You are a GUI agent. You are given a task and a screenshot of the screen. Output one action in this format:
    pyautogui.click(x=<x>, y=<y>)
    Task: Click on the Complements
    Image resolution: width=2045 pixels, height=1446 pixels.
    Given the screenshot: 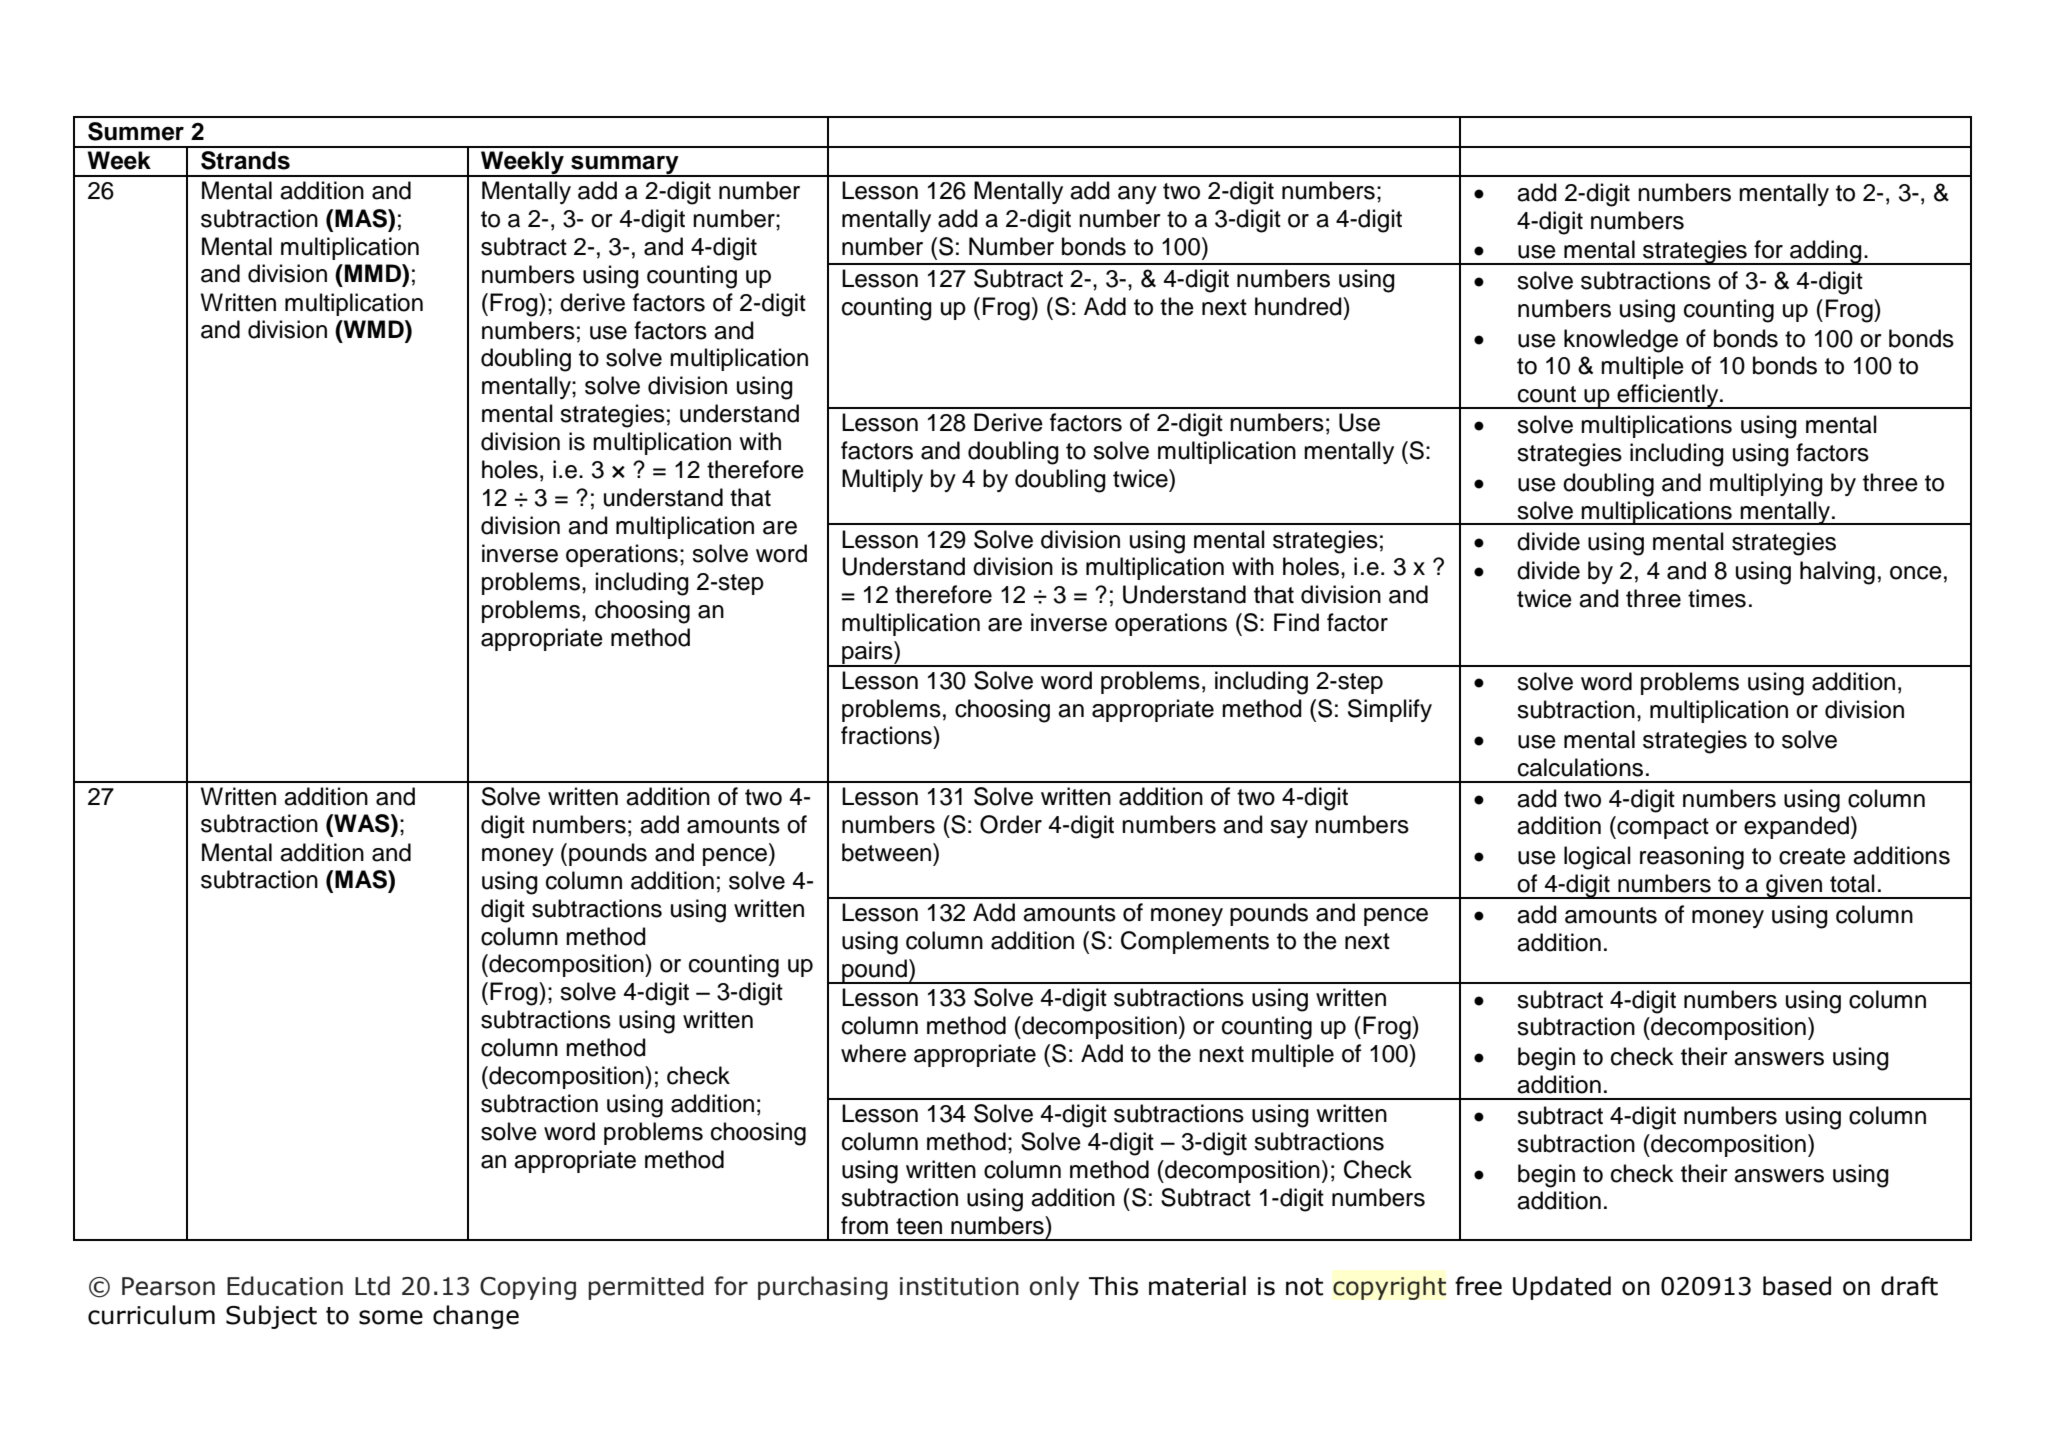 What is the action you would take?
    pyautogui.click(x=1195, y=942)
